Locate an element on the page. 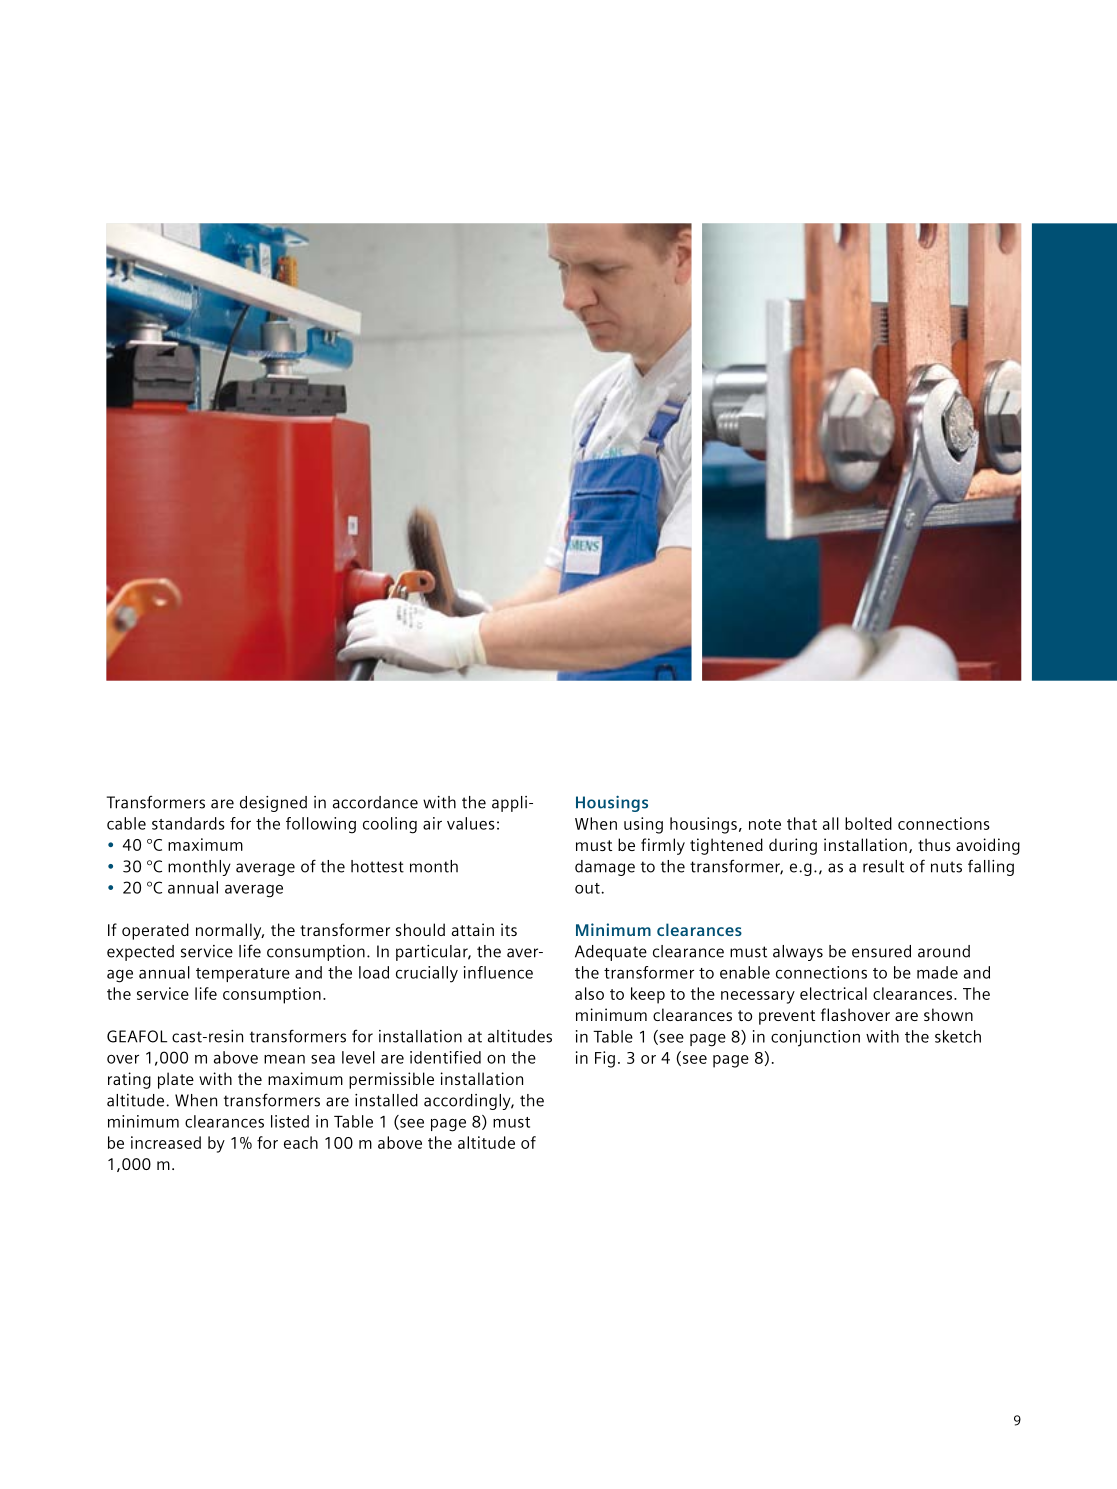  its is located at coordinates (509, 929).
